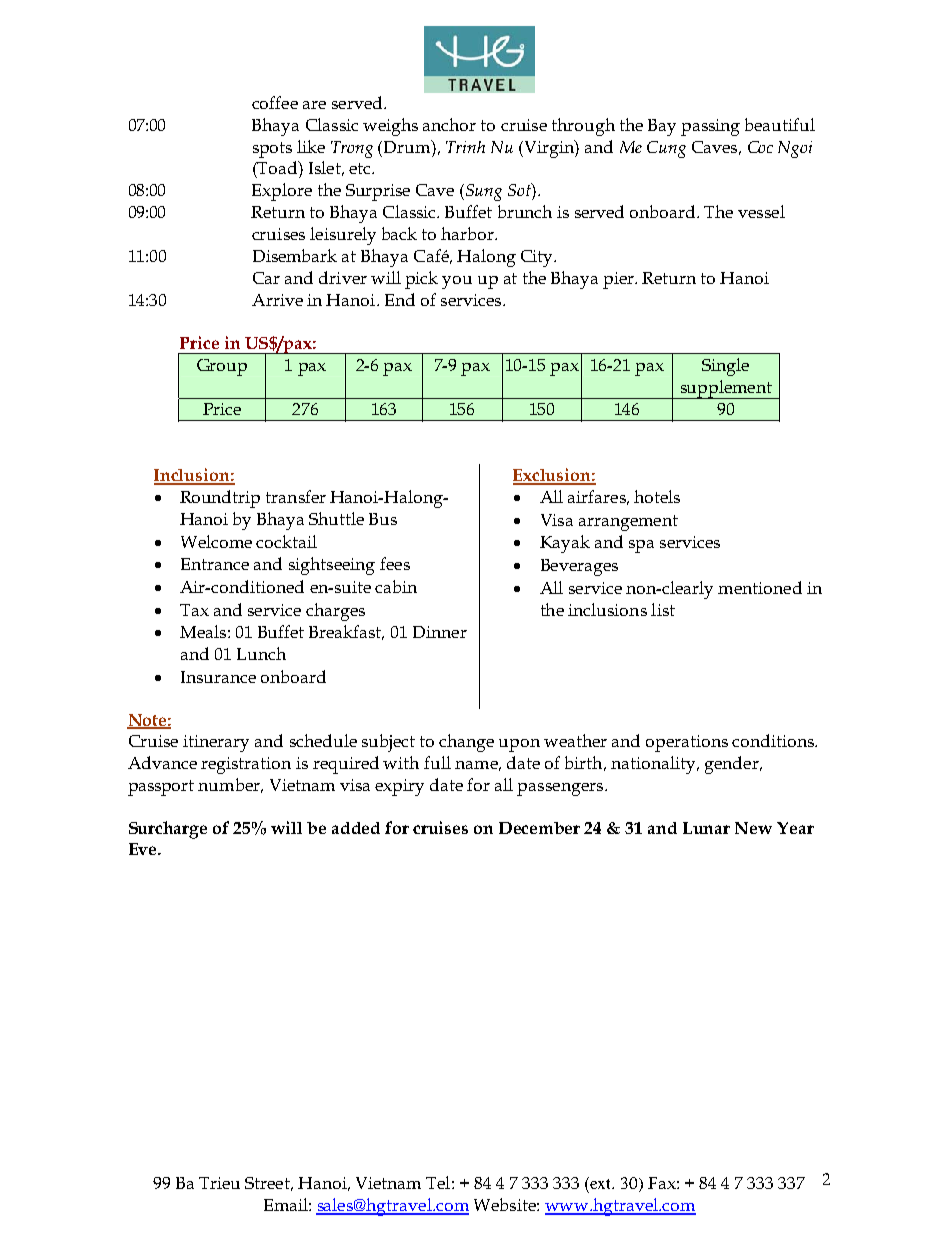 This screenshot has width=952, height=1233. I want to click on Sung, so click(484, 192).
